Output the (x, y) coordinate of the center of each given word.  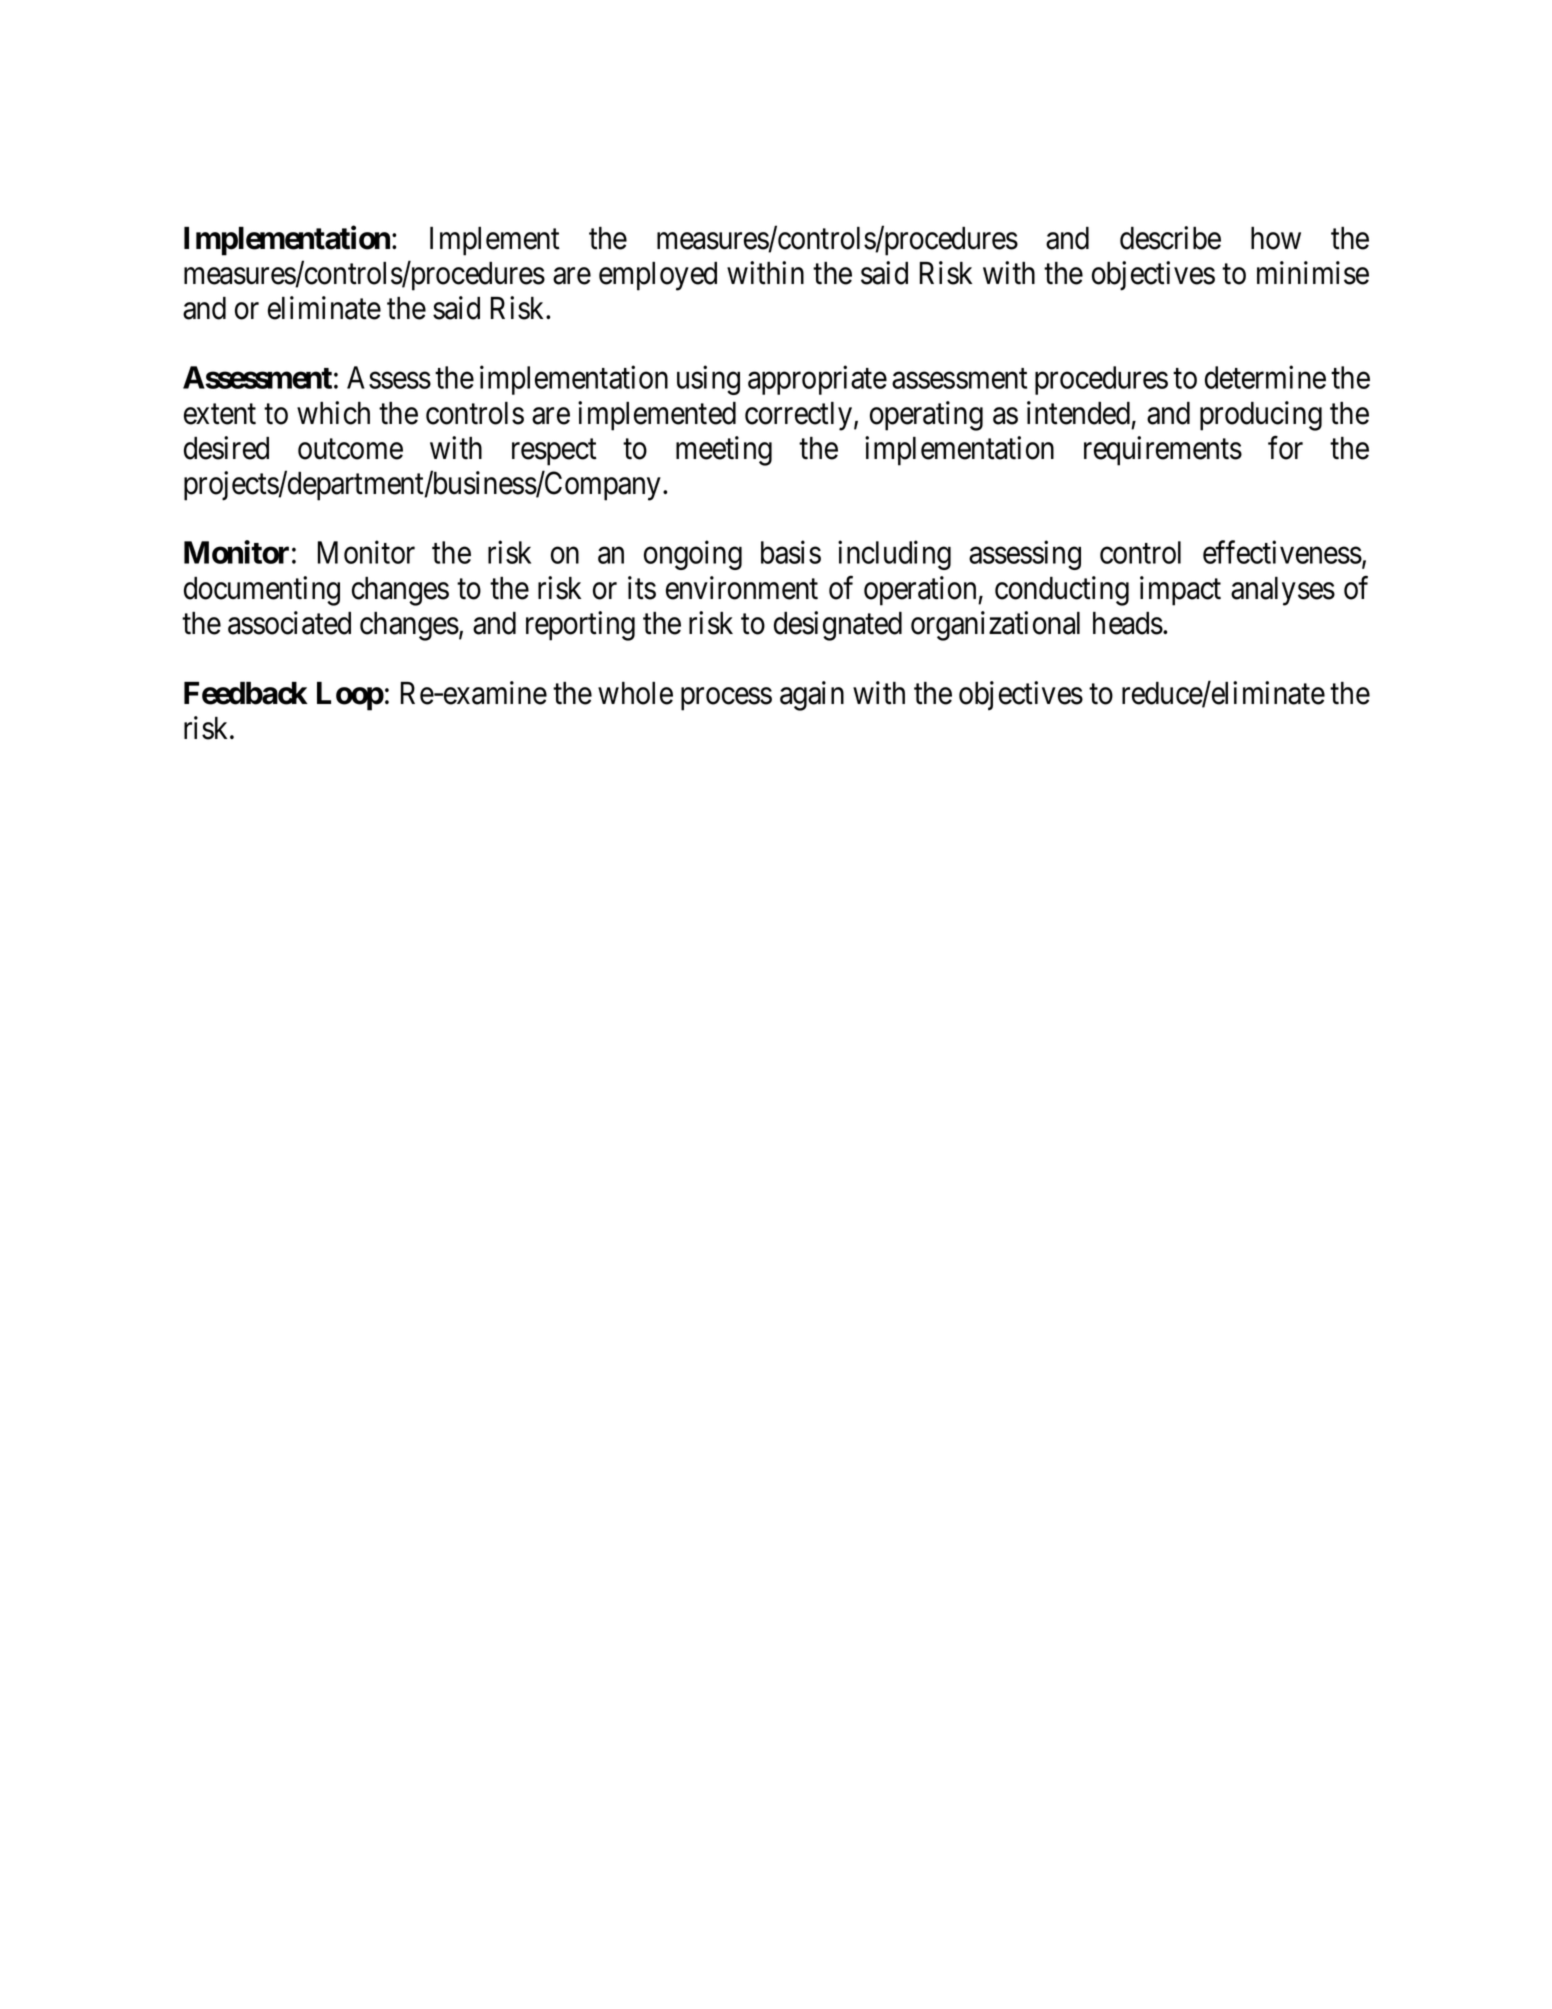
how (1276, 238)
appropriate (817, 380)
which (333, 413)
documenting (262, 591)
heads (1128, 623)
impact (1180, 591)
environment (742, 588)
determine (1265, 377)
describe (1170, 238)
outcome (350, 449)
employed (658, 276)
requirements (1163, 451)
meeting (724, 451)
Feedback (246, 693)
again (812, 696)
